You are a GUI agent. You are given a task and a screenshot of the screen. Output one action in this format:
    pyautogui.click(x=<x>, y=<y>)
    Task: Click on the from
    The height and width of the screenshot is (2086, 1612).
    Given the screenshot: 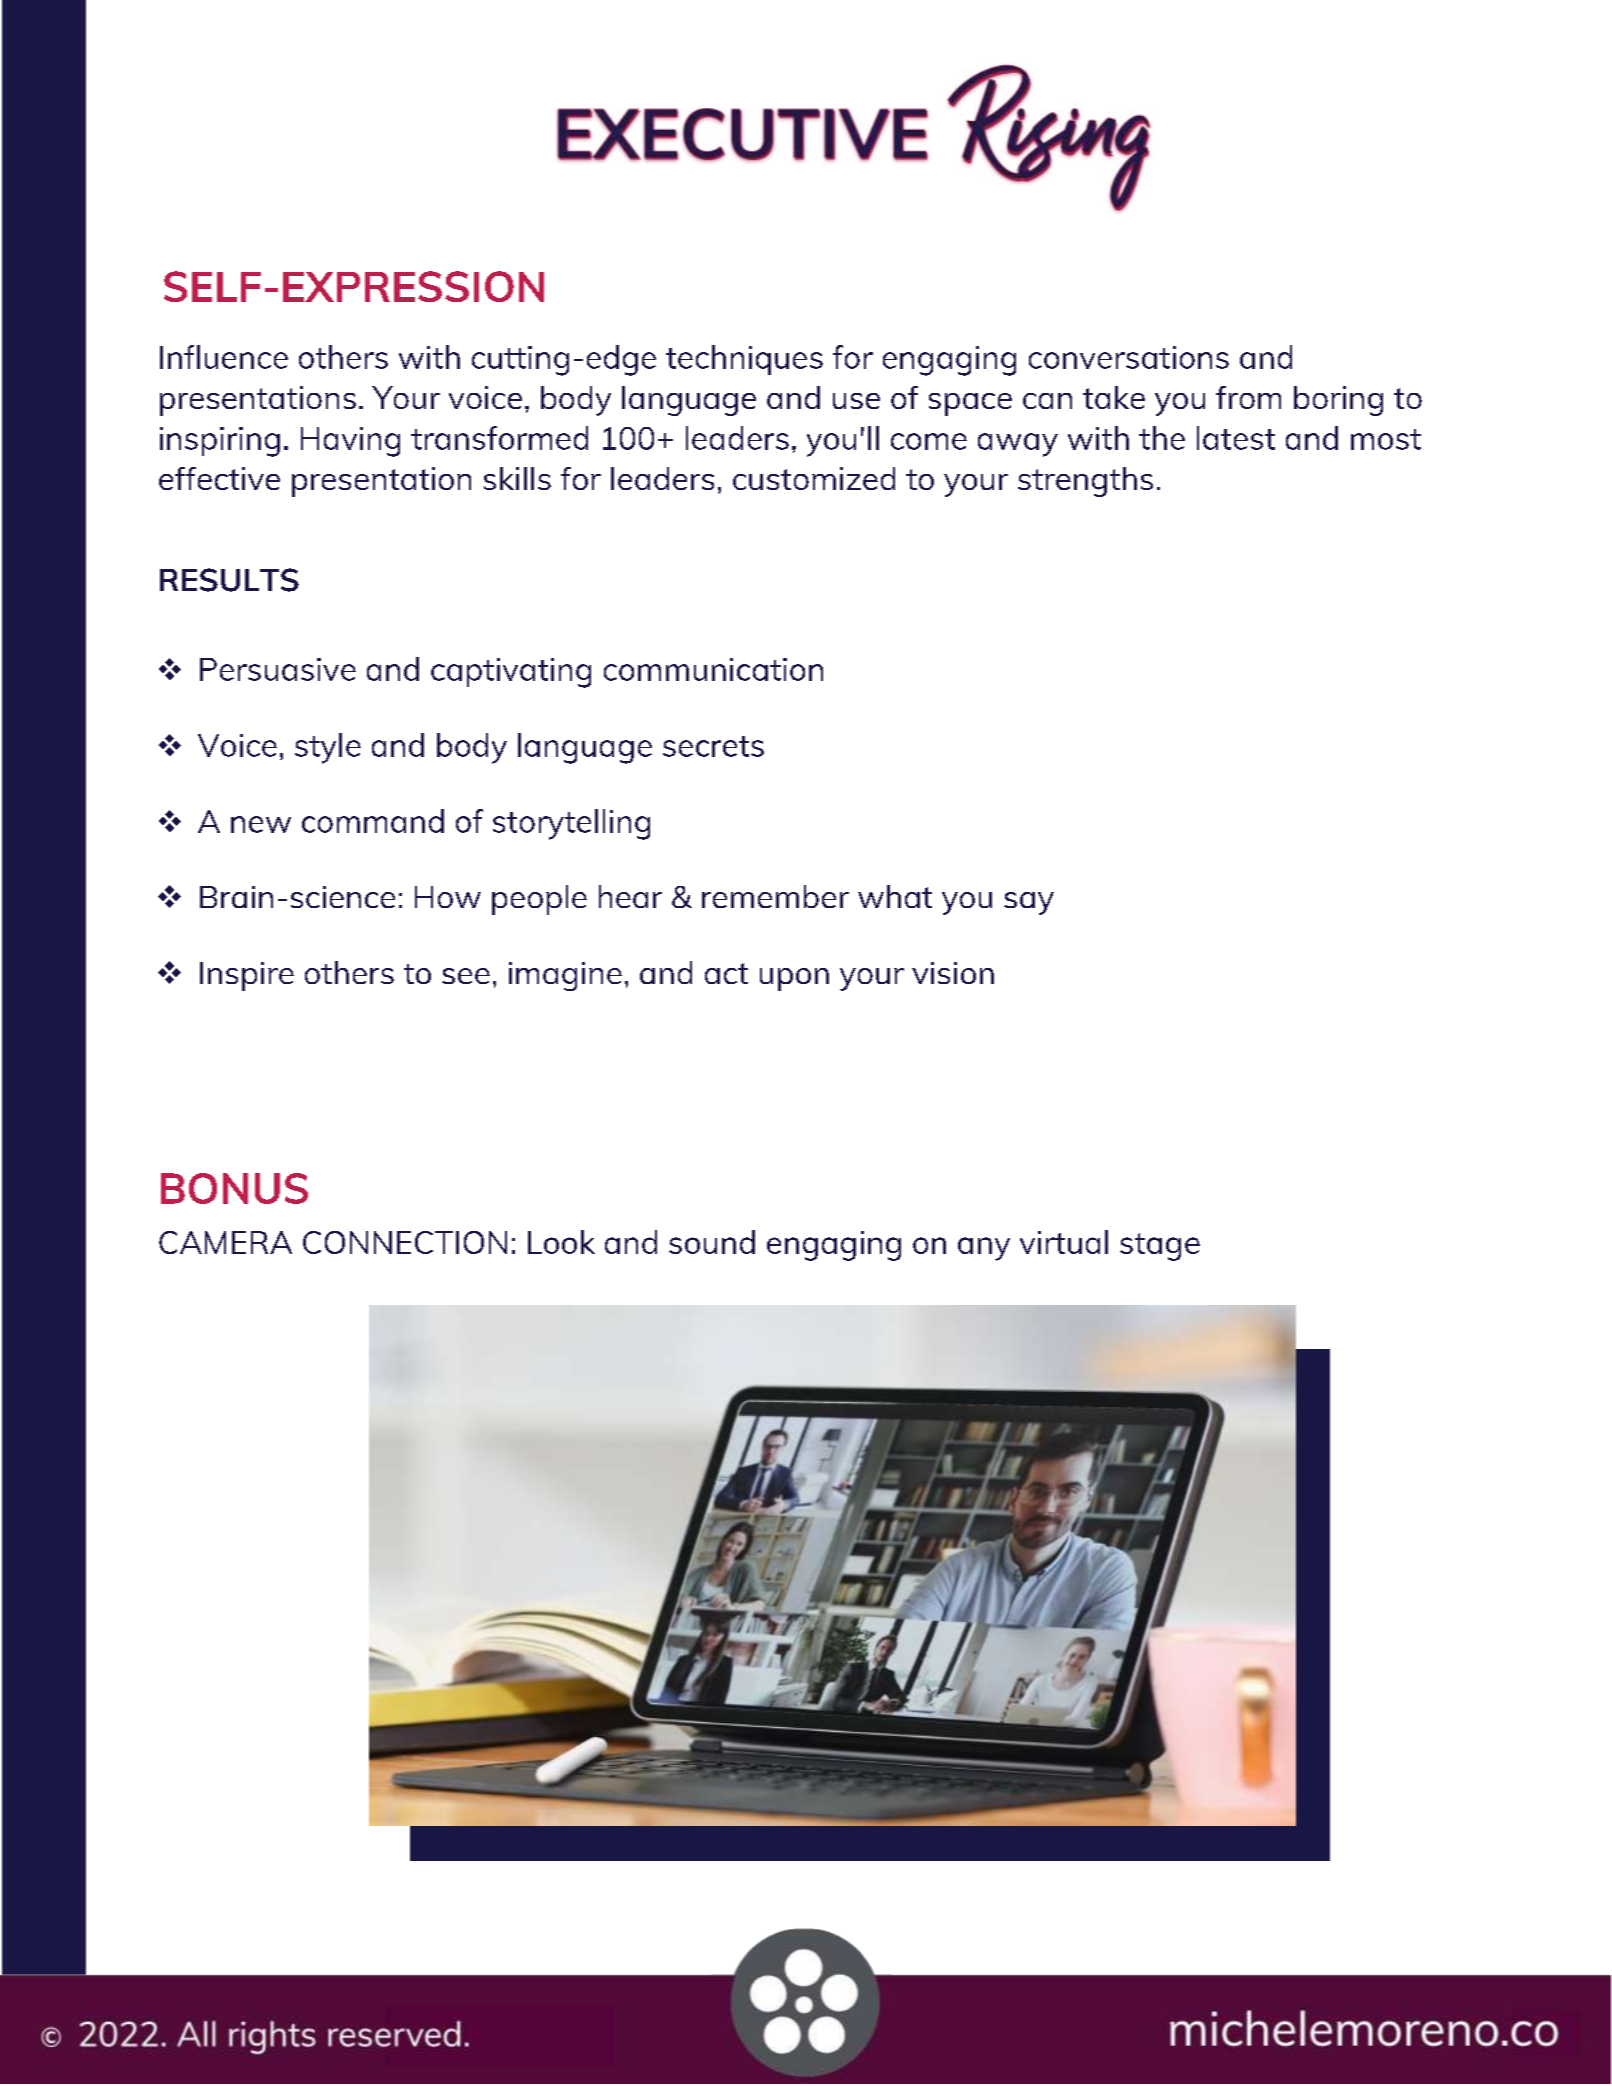 What is the action you would take?
    pyautogui.click(x=1248, y=397)
